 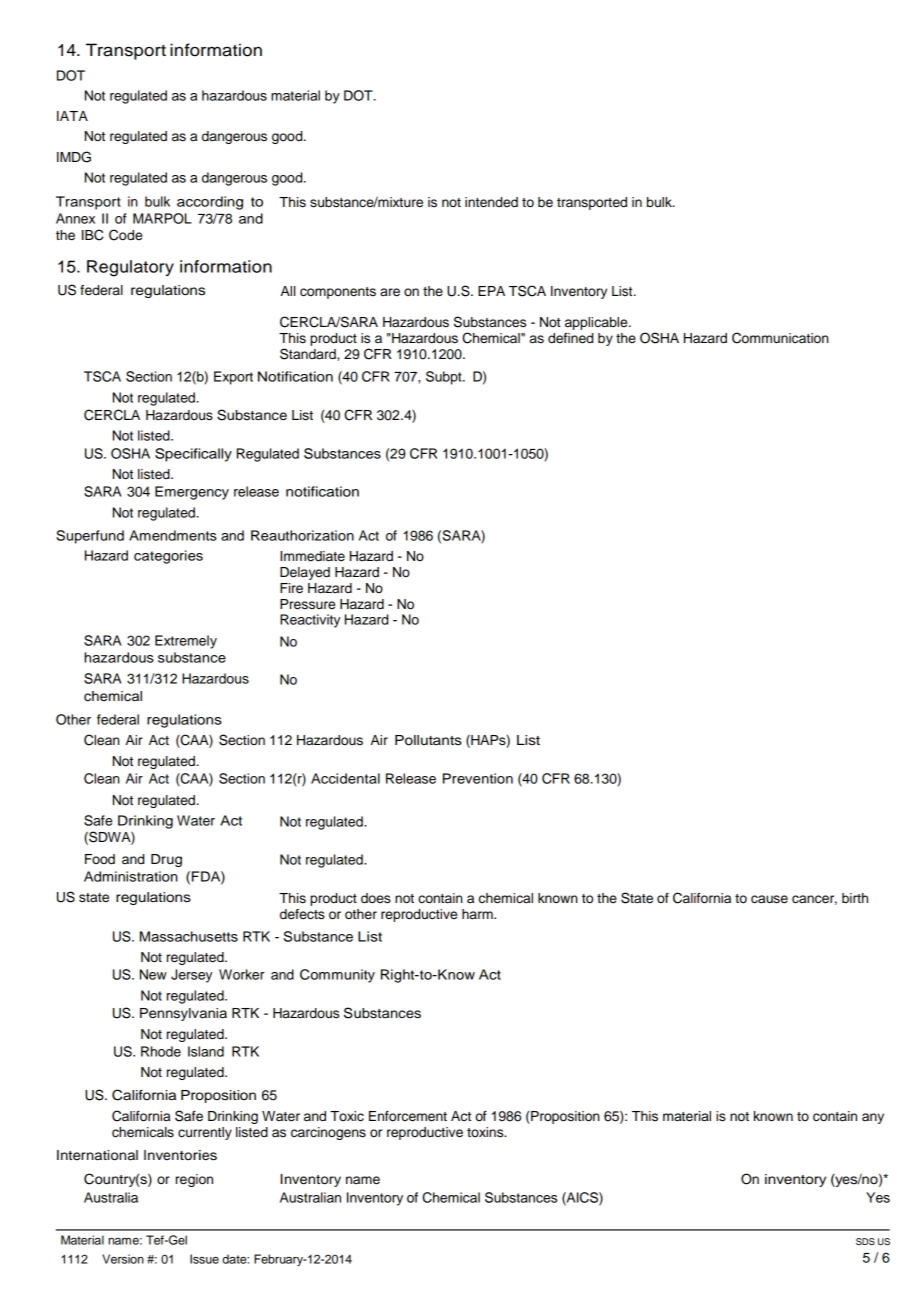 What do you see at coordinates (855, 898) in the screenshot?
I see `birth` at bounding box center [855, 898].
